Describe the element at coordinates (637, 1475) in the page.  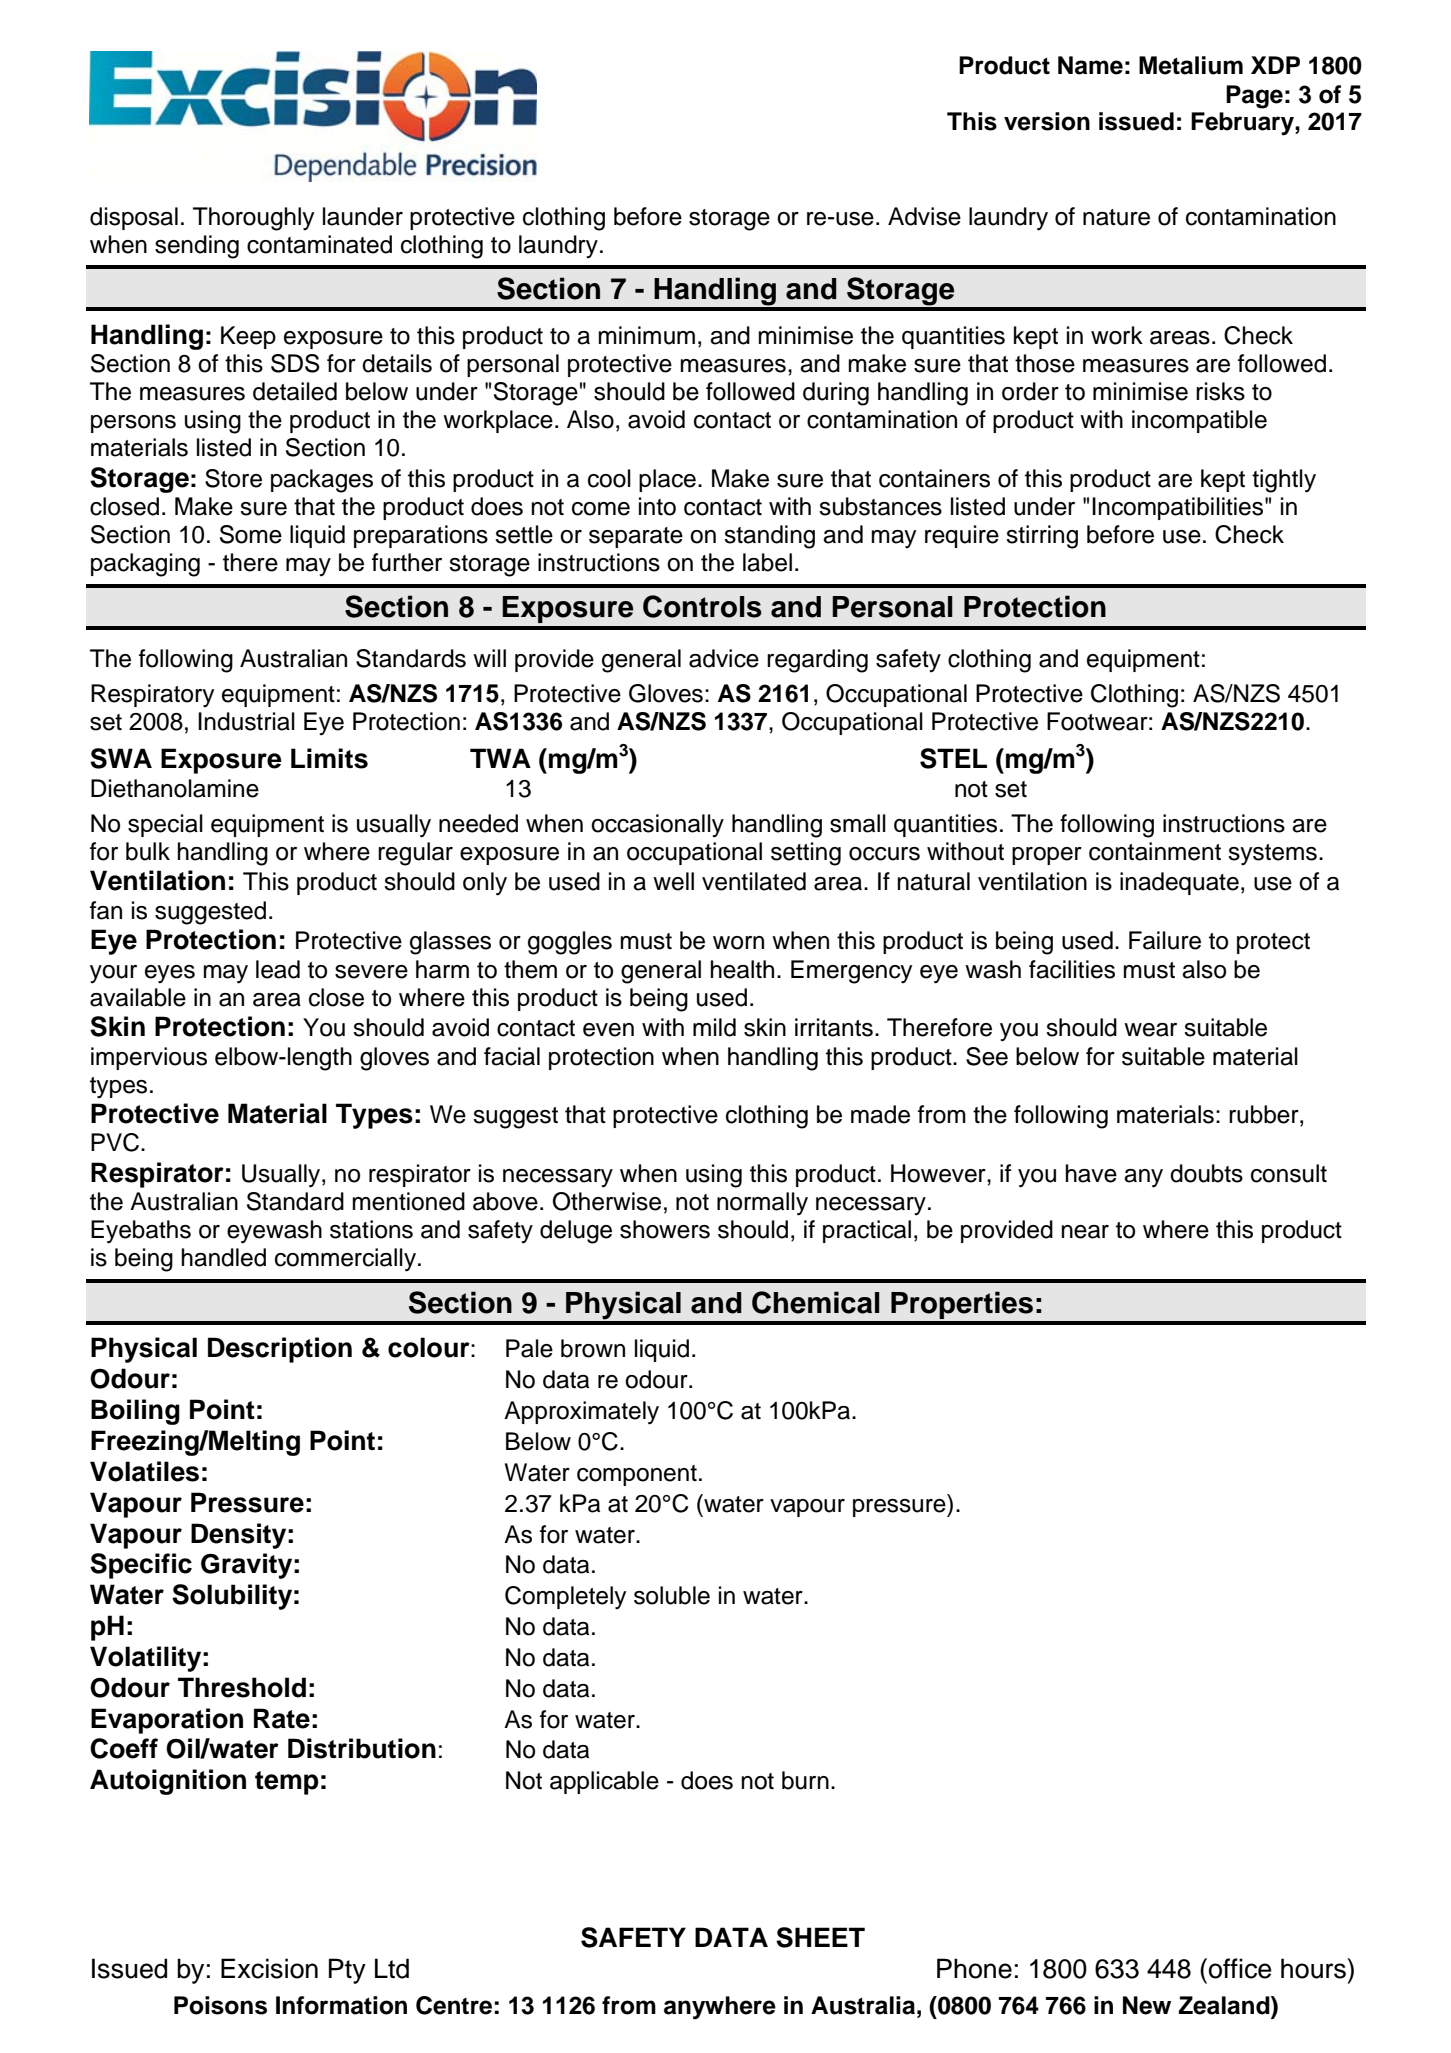
I see `component` at that location.
